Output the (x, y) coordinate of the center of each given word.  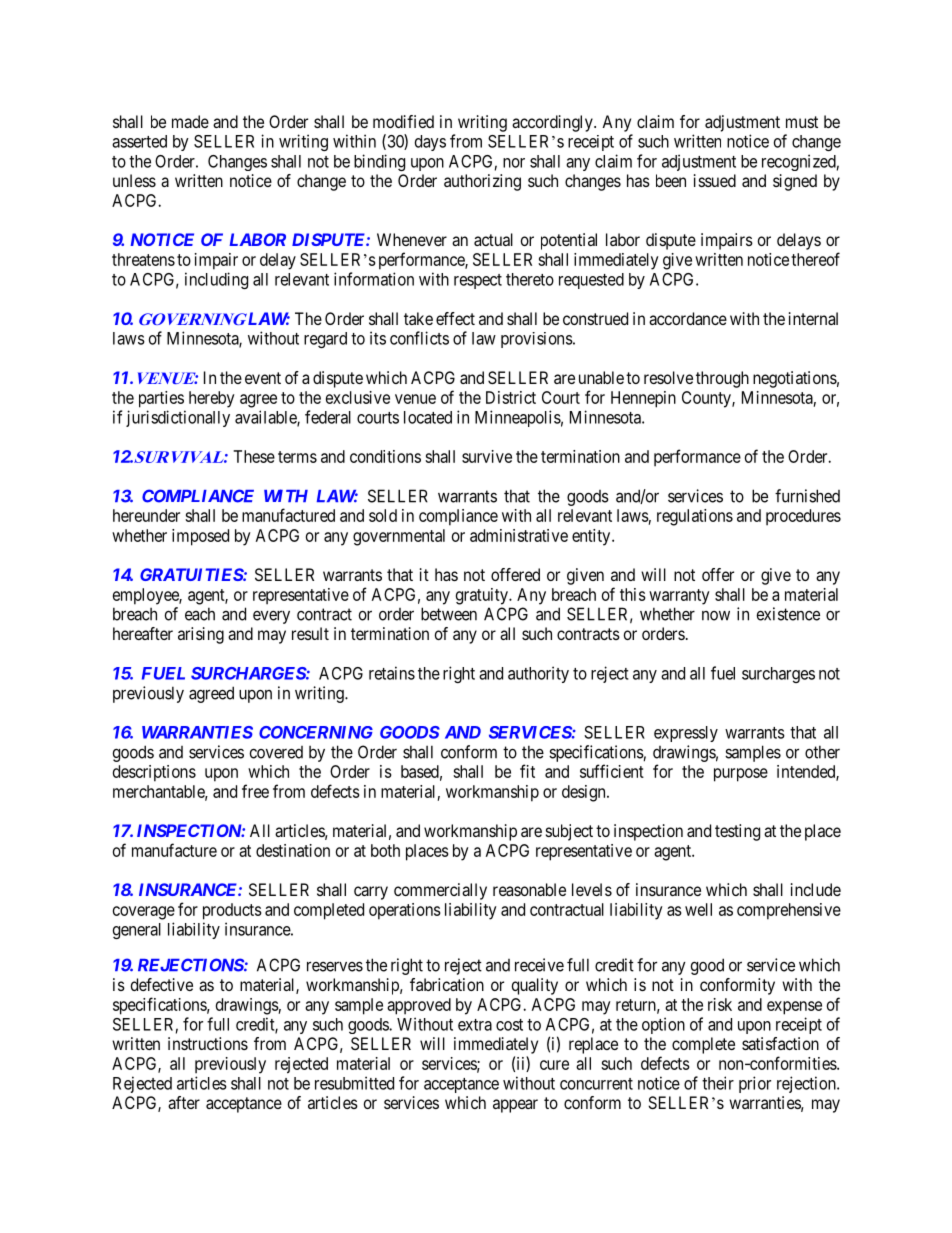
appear (515, 1106)
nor (514, 163)
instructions (208, 1043)
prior (755, 1084)
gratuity (483, 596)
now (716, 616)
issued (715, 180)
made (190, 121)
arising (201, 635)
